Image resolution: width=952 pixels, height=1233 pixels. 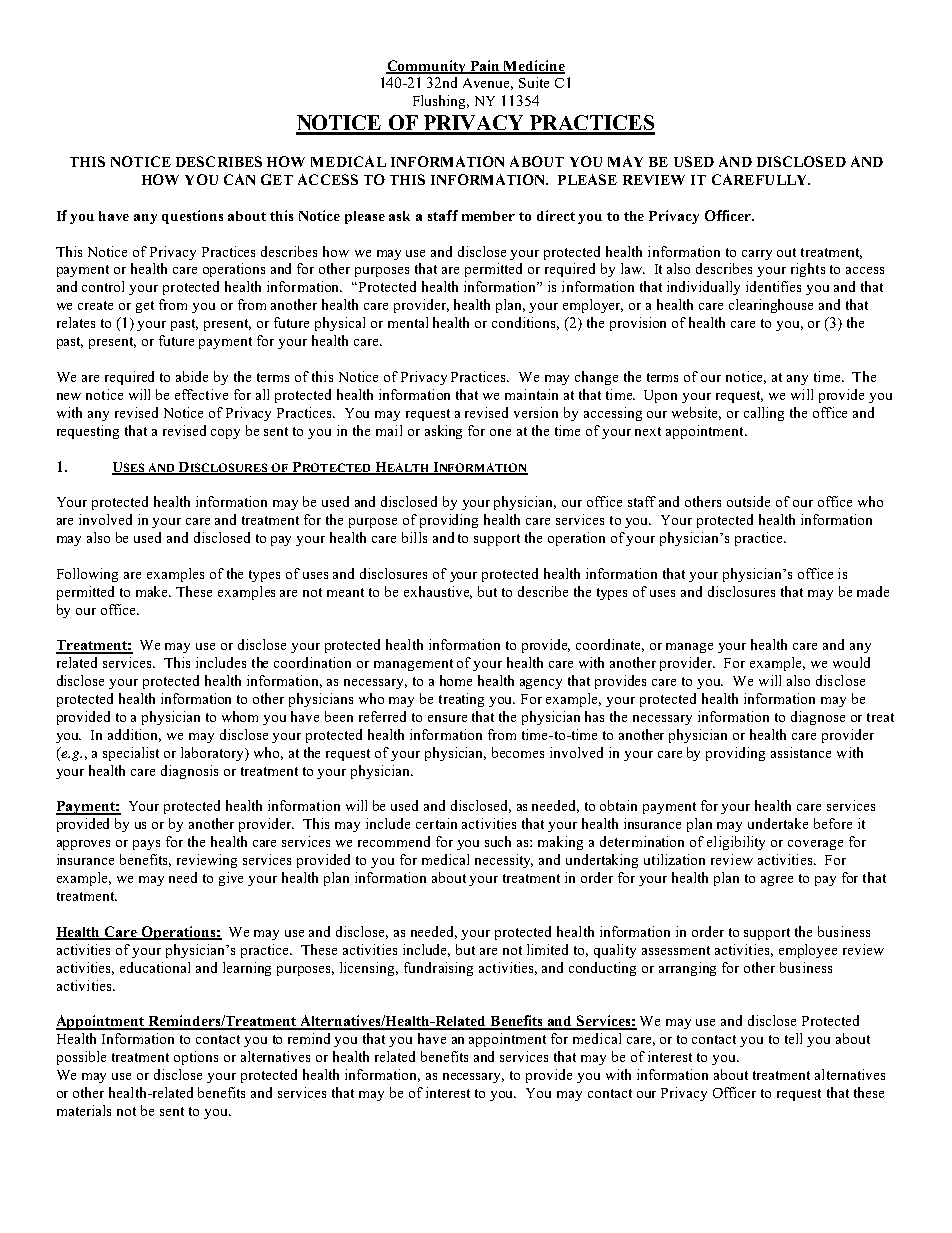 What do you see at coordinates (239, 179) in the document?
I see `CAN` at bounding box center [239, 179].
